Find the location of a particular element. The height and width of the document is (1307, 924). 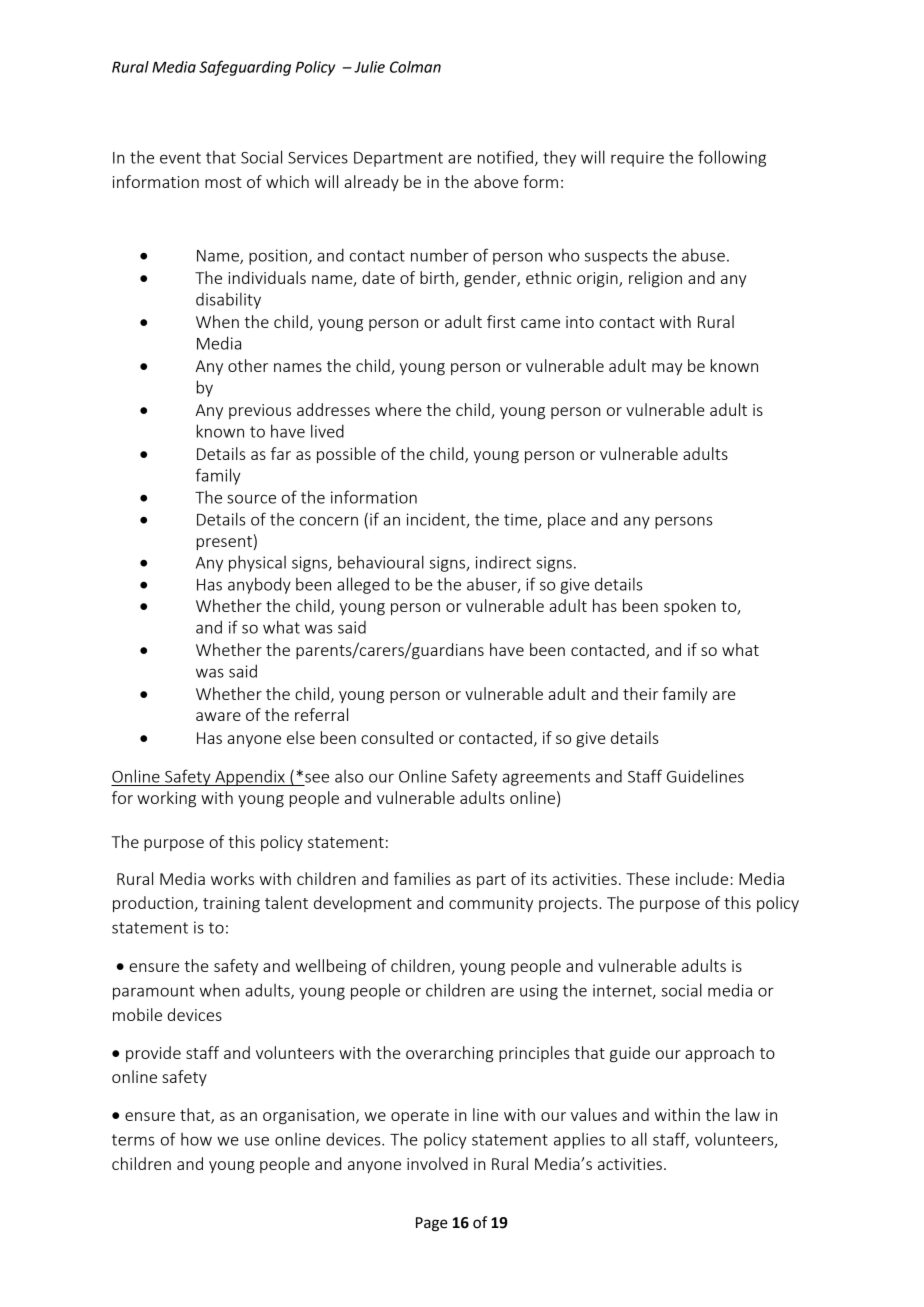

involved is located at coordinates (437, 1163).
